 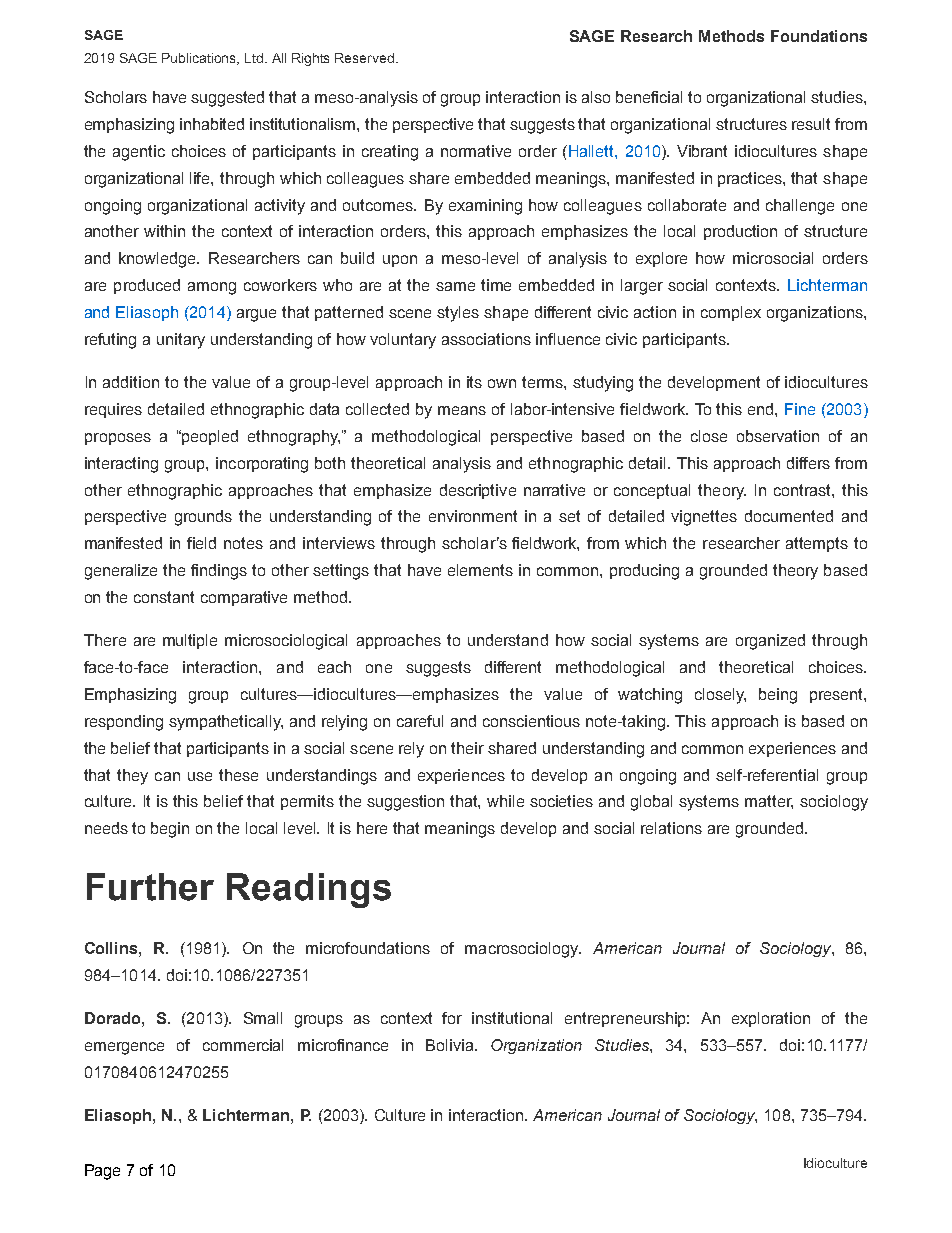 I want to click on Bolivia, so click(x=451, y=1045).
